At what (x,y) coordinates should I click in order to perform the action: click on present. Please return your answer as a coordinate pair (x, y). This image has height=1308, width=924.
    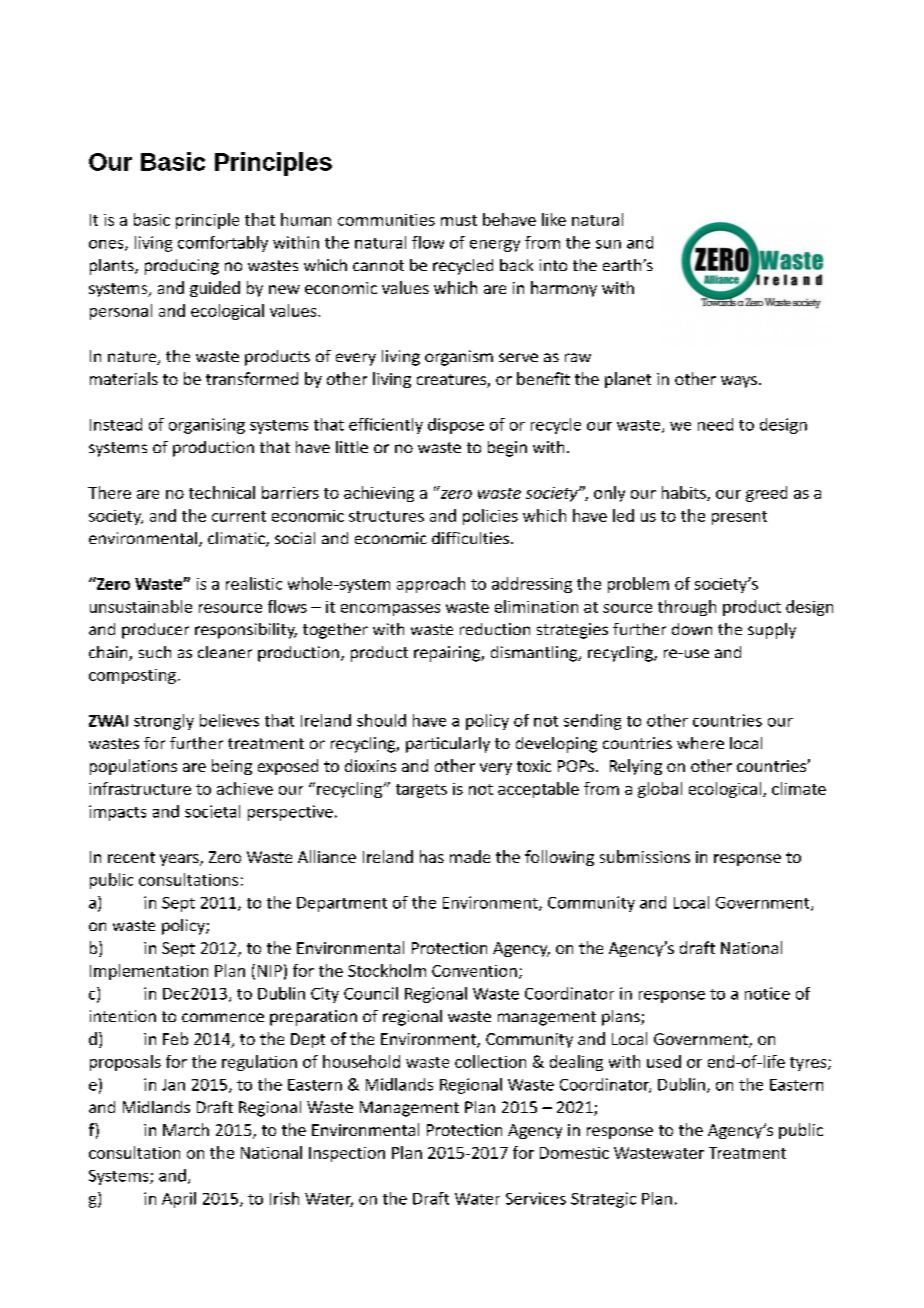
    Looking at the image, I should click on (739, 518).
